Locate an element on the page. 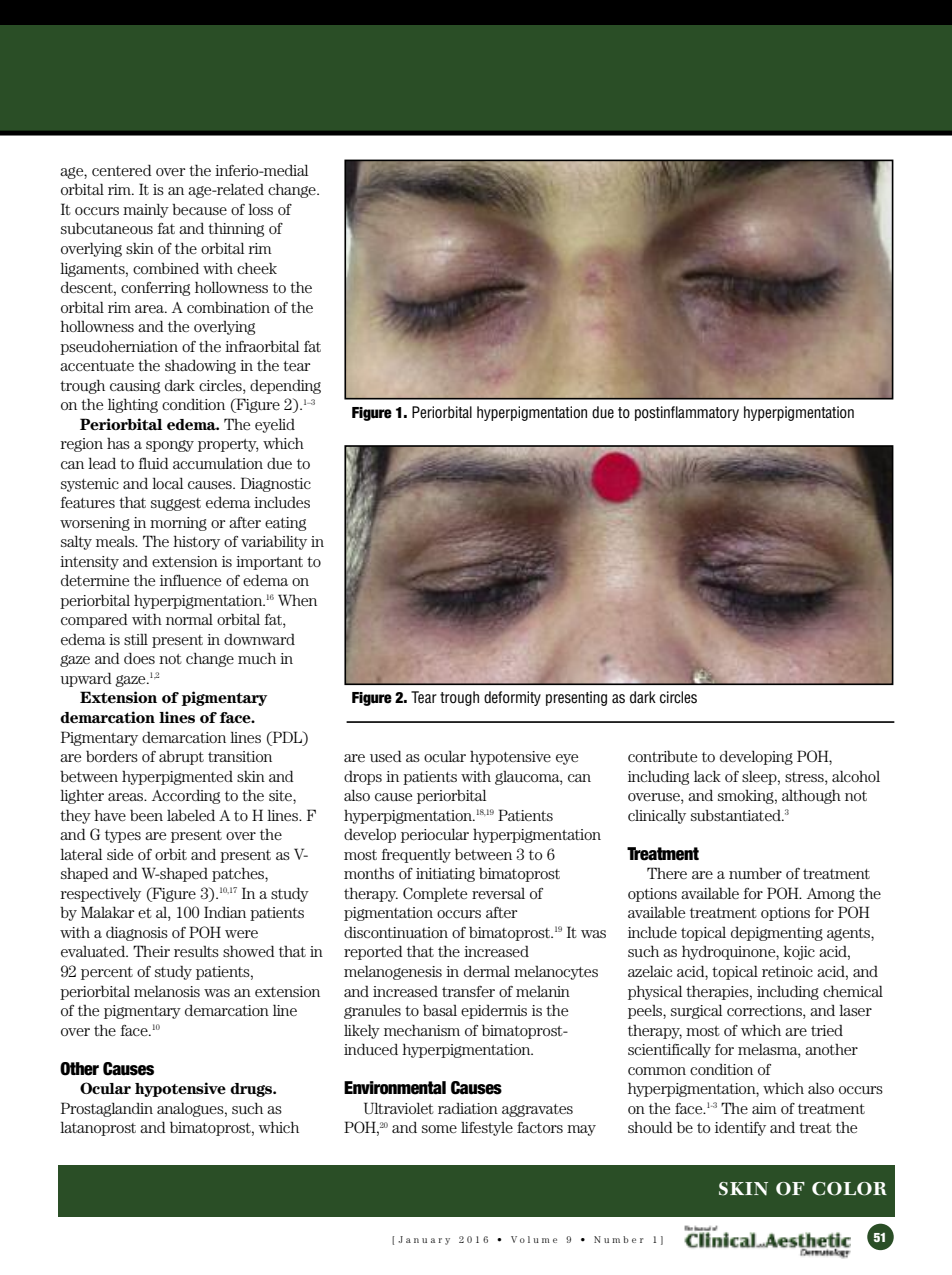 Image resolution: width=952 pixels, height=1275 pixels. causing is located at coordinates (135, 387).
